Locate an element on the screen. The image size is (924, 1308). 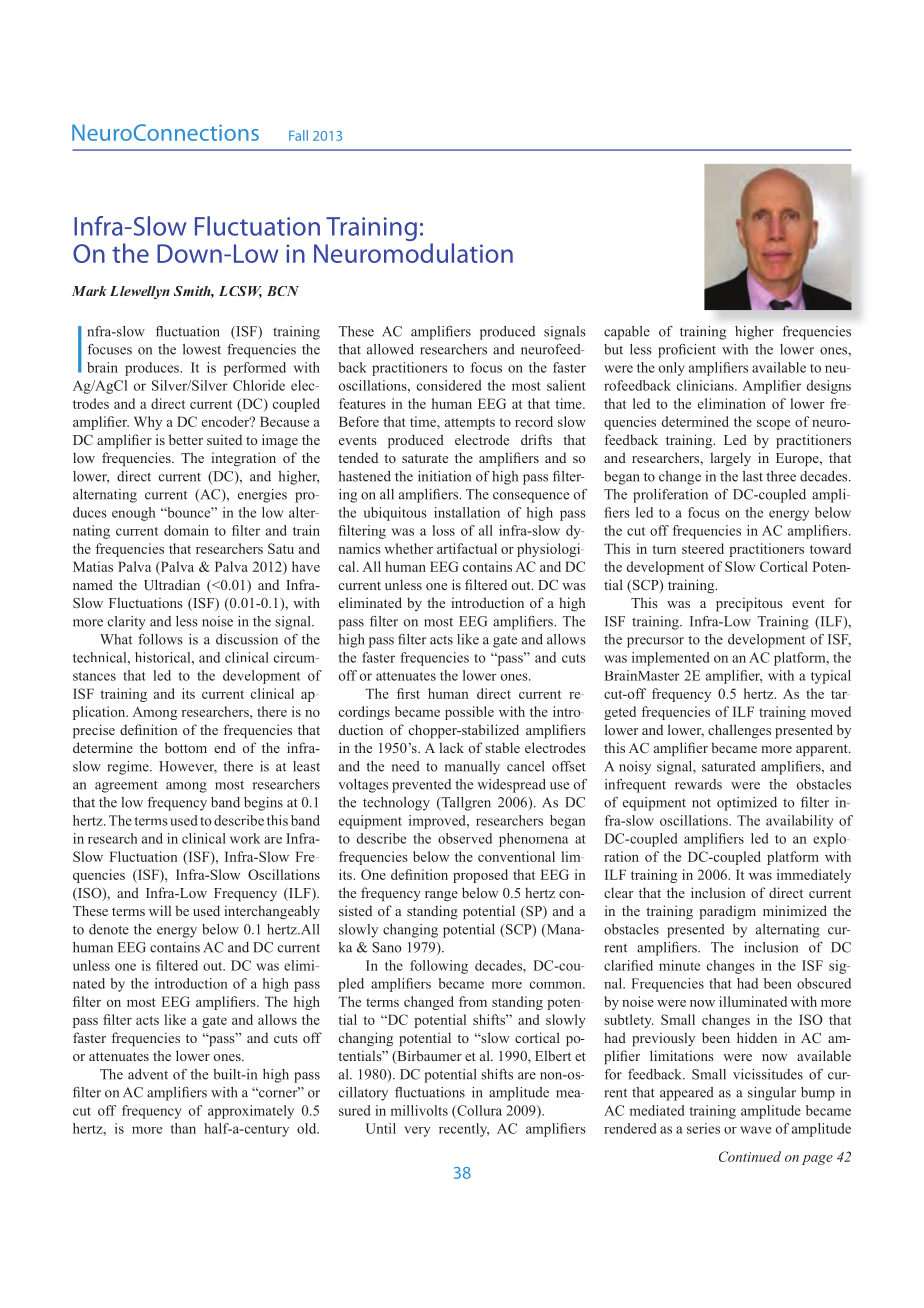
than is located at coordinates (183, 1128).
